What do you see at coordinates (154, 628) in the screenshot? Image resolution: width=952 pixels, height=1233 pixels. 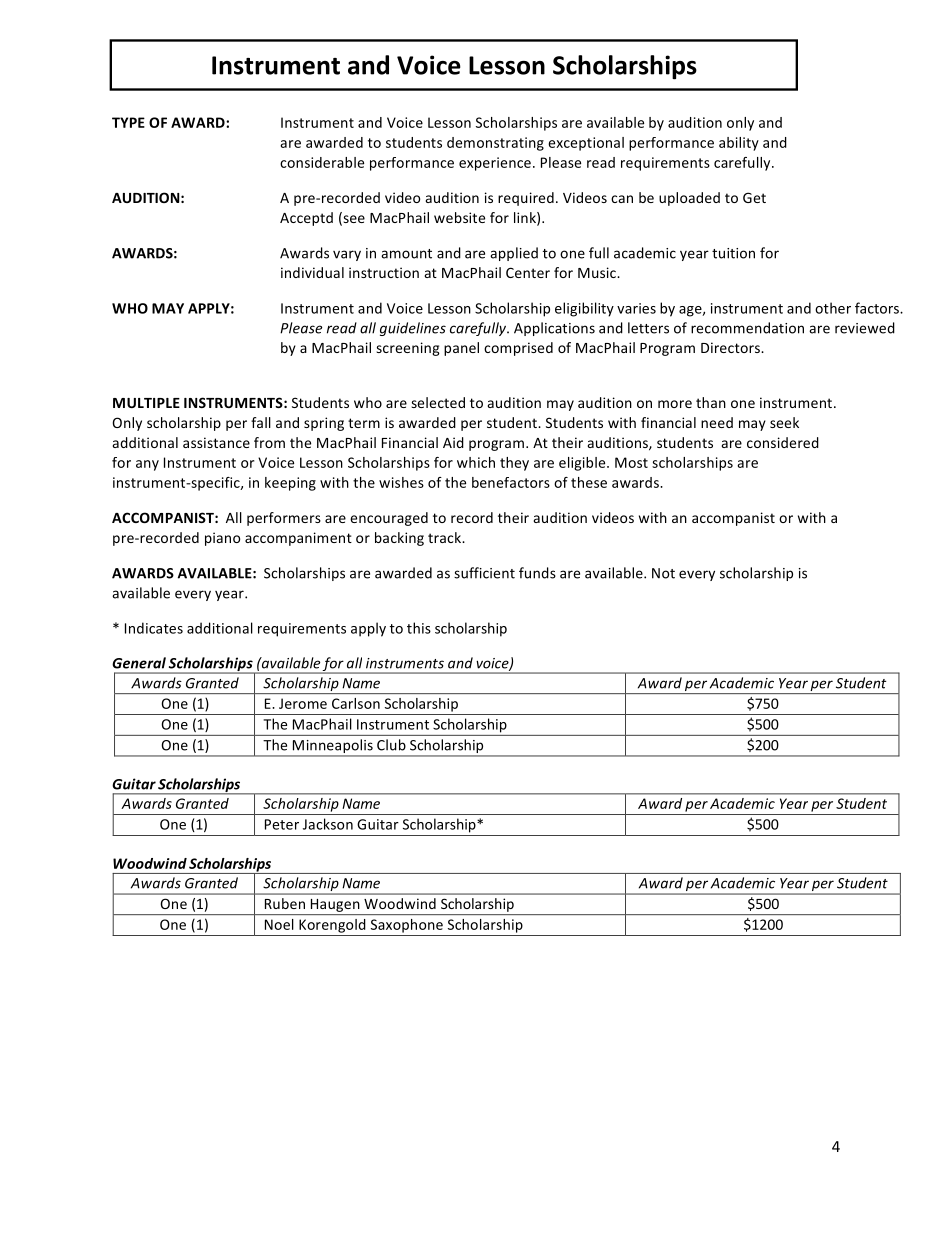 I see `Indicates` at bounding box center [154, 628].
